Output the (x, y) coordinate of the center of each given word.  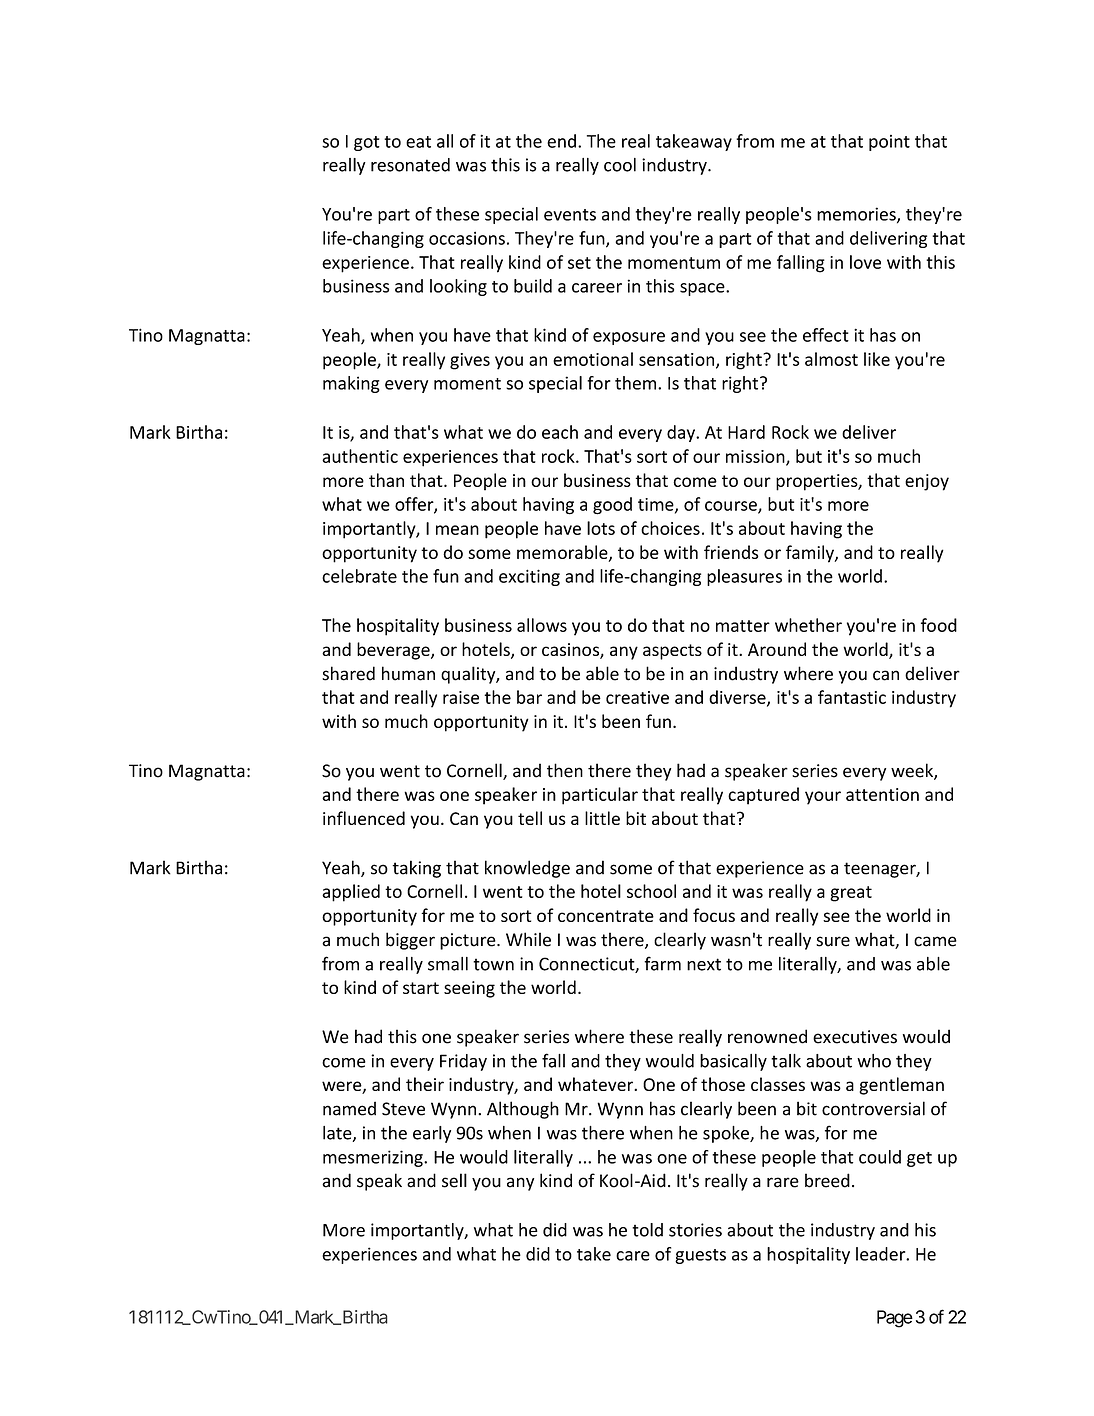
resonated (410, 165)
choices (670, 528)
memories (857, 215)
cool (620, 165)
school (651, 891)
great (851, 894)
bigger (410, 941)
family (811, 554)
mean (457, 530)
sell (454, 1180)
